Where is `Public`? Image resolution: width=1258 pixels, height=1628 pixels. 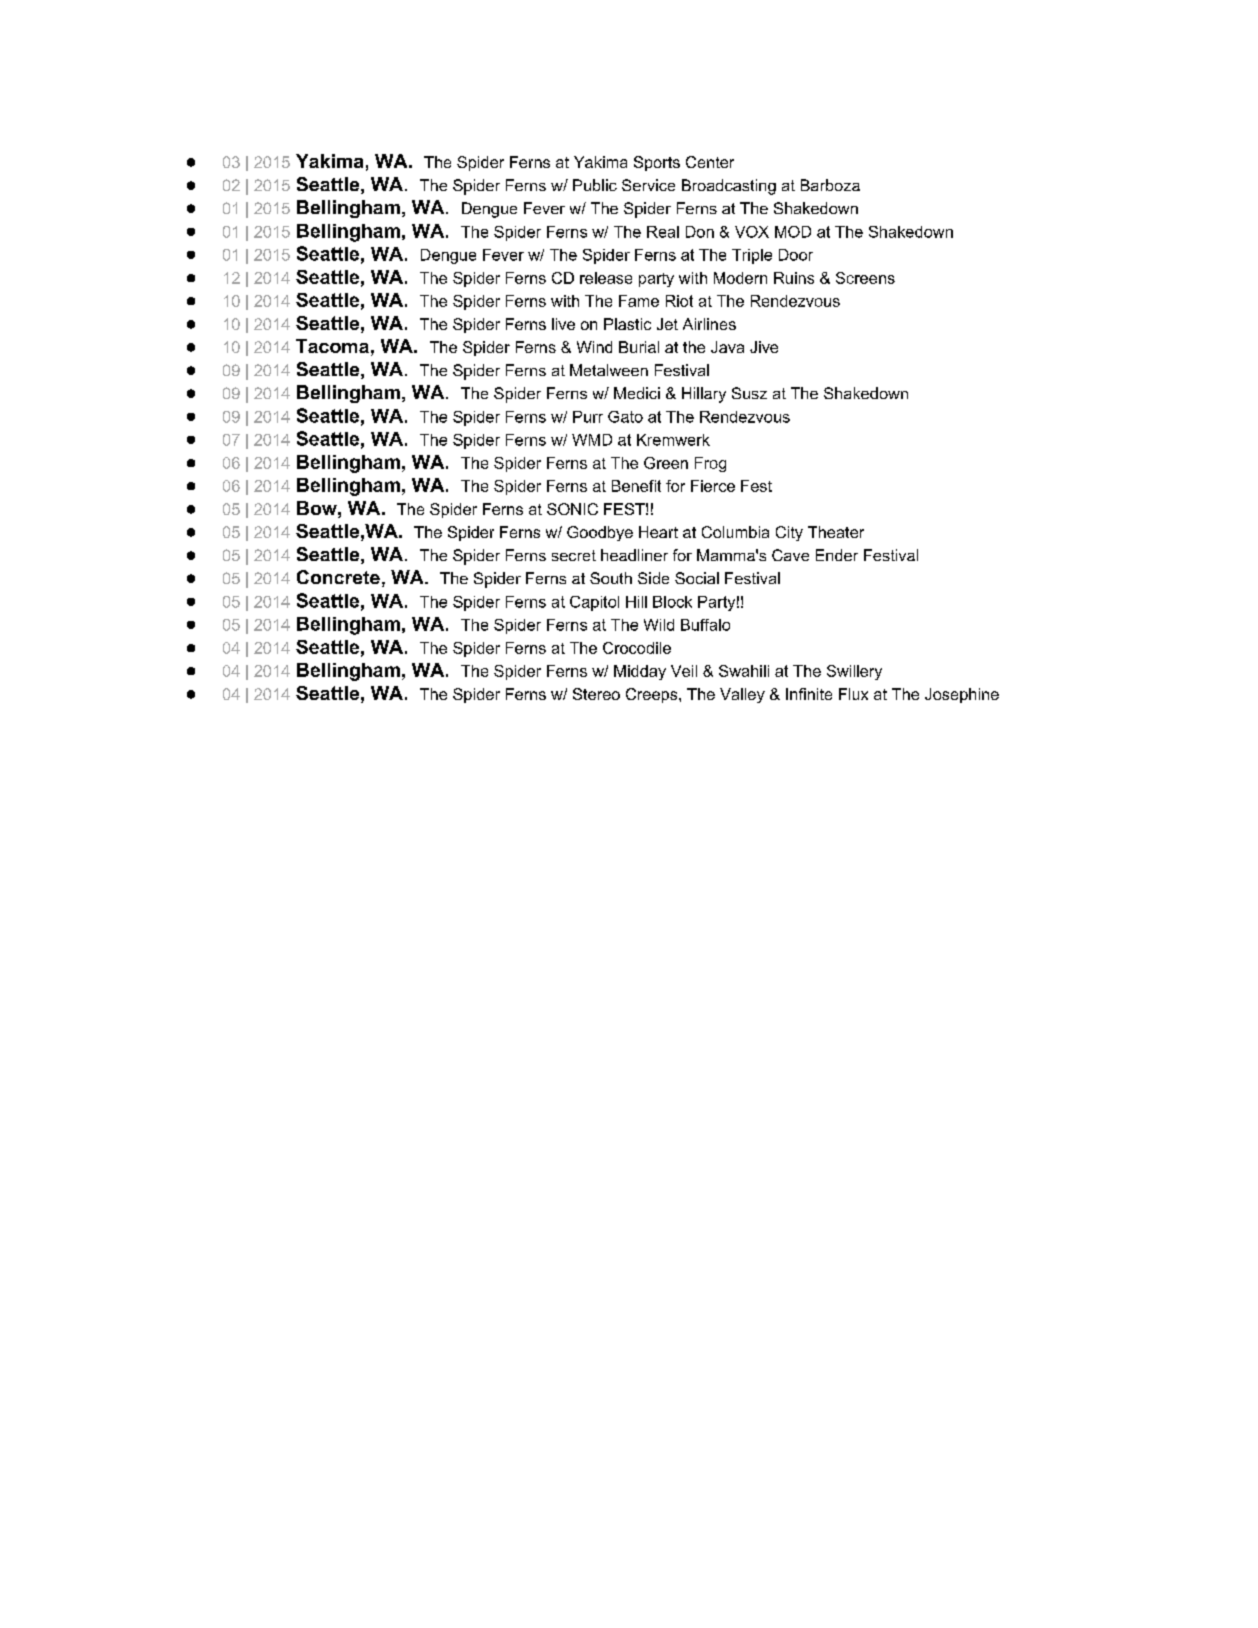
Public is located at coordinates (595, 185).
